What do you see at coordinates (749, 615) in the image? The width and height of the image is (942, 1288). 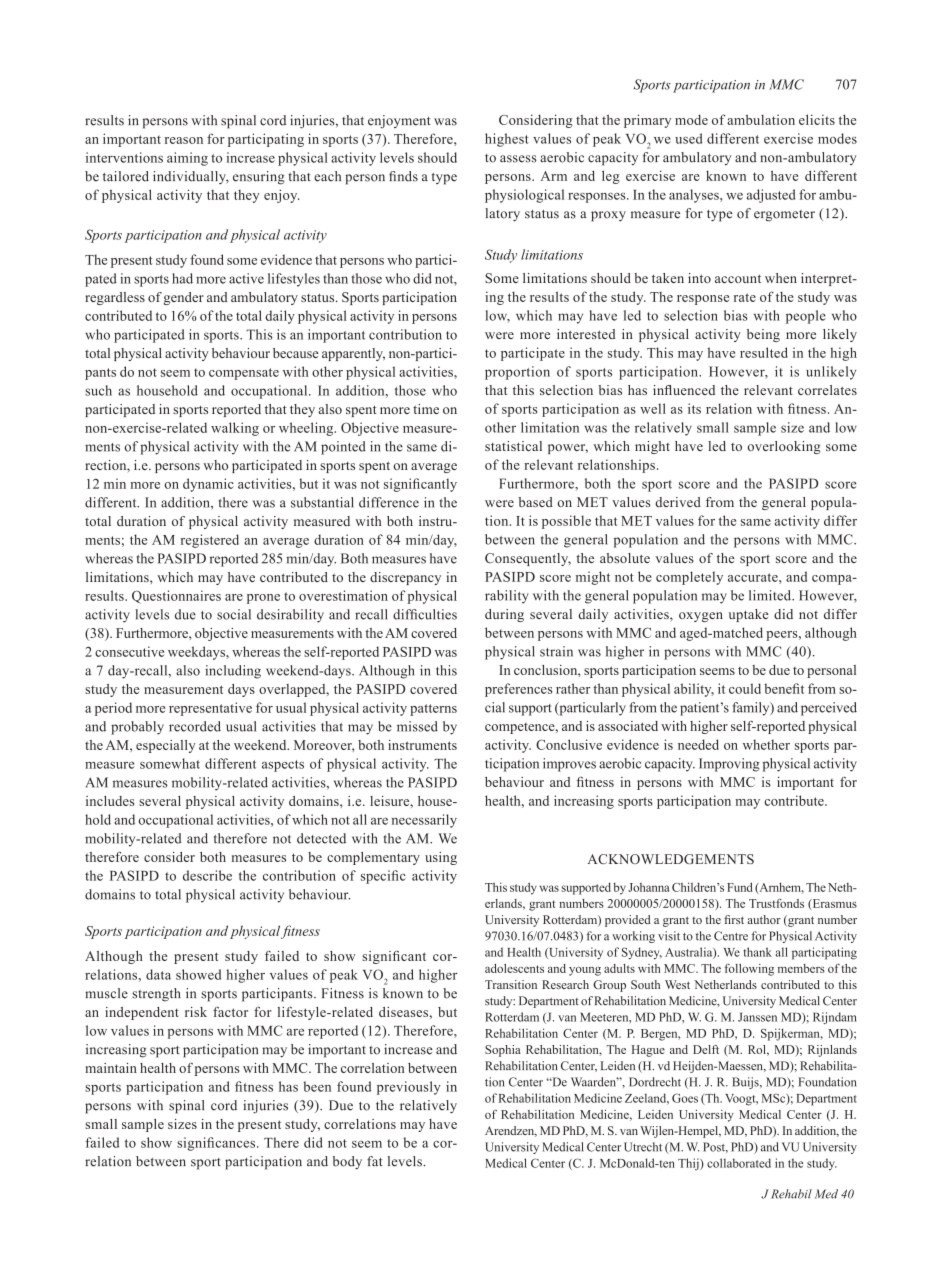 I see `uptake` at bounding box center [749, 615].
